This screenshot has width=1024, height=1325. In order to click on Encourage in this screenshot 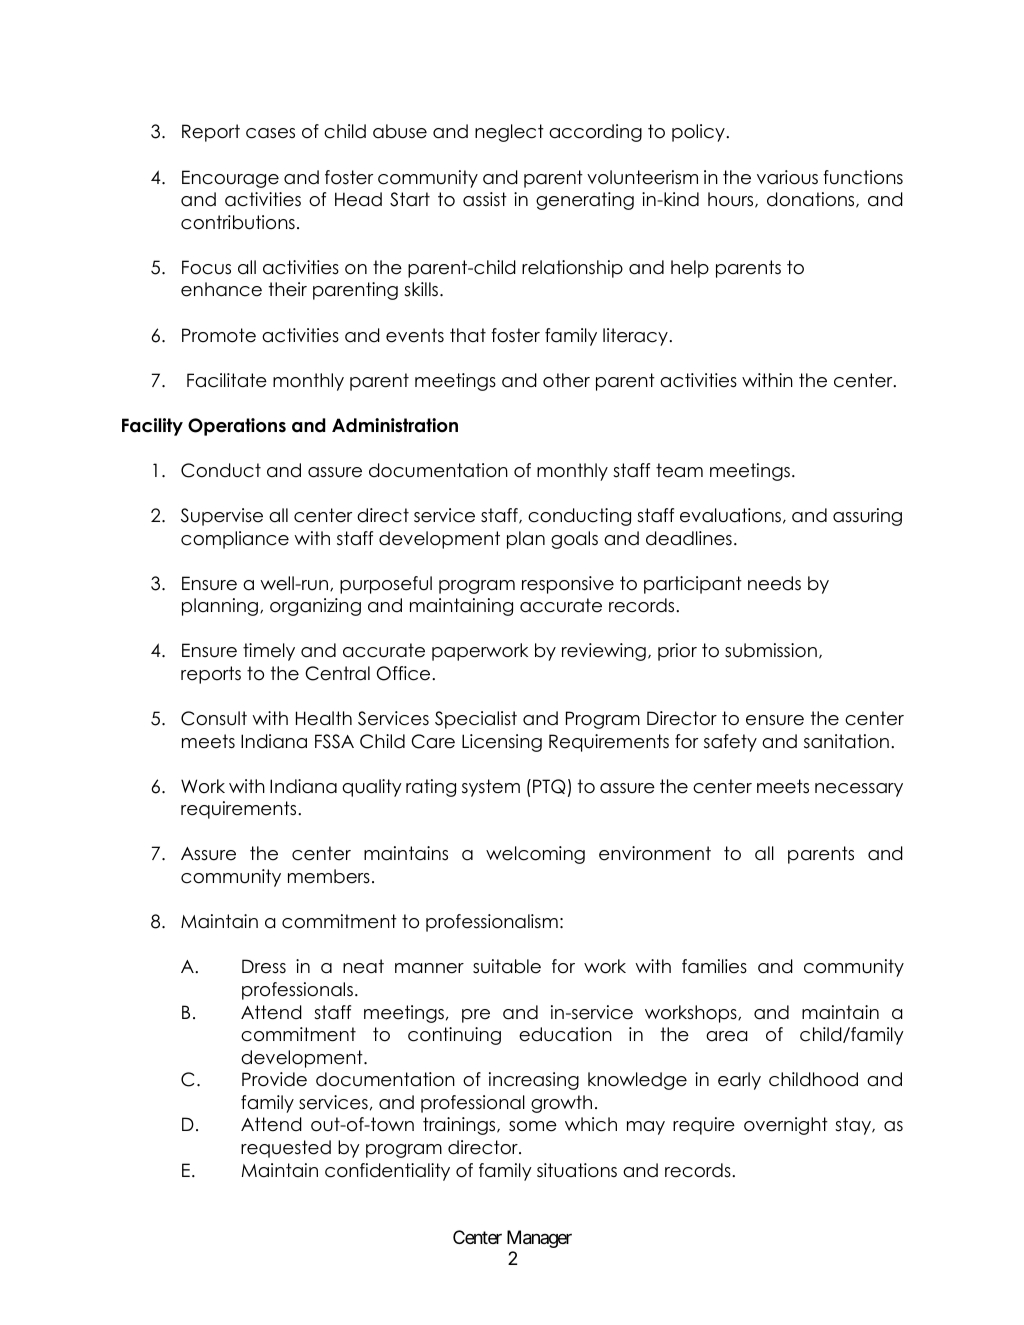, I will do `click(230, 179)`.
